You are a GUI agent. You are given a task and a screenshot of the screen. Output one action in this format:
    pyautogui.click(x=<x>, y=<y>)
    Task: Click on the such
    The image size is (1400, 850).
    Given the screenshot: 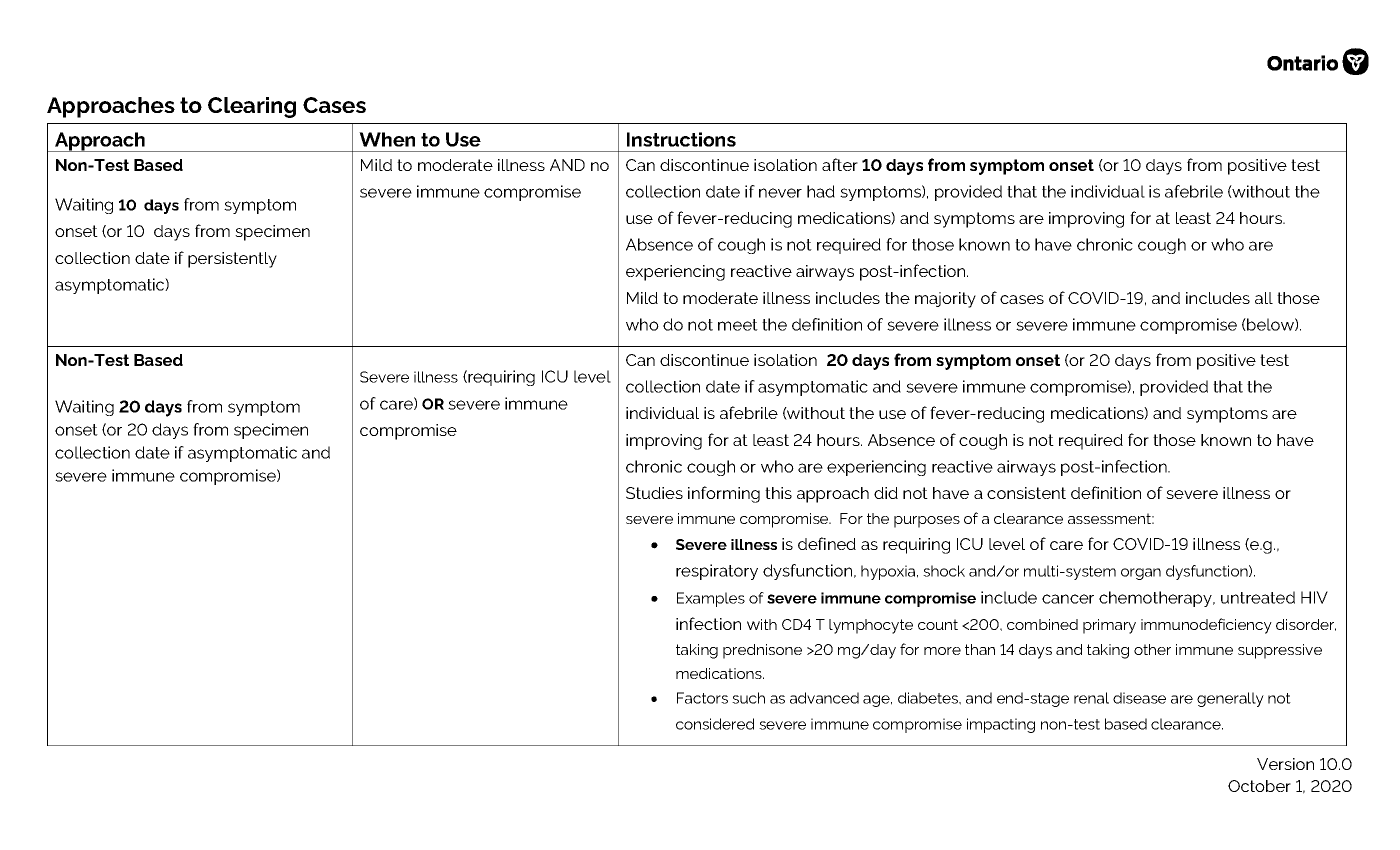 What is the action you would take?
    pyautogui.click(x=748, y=698)
